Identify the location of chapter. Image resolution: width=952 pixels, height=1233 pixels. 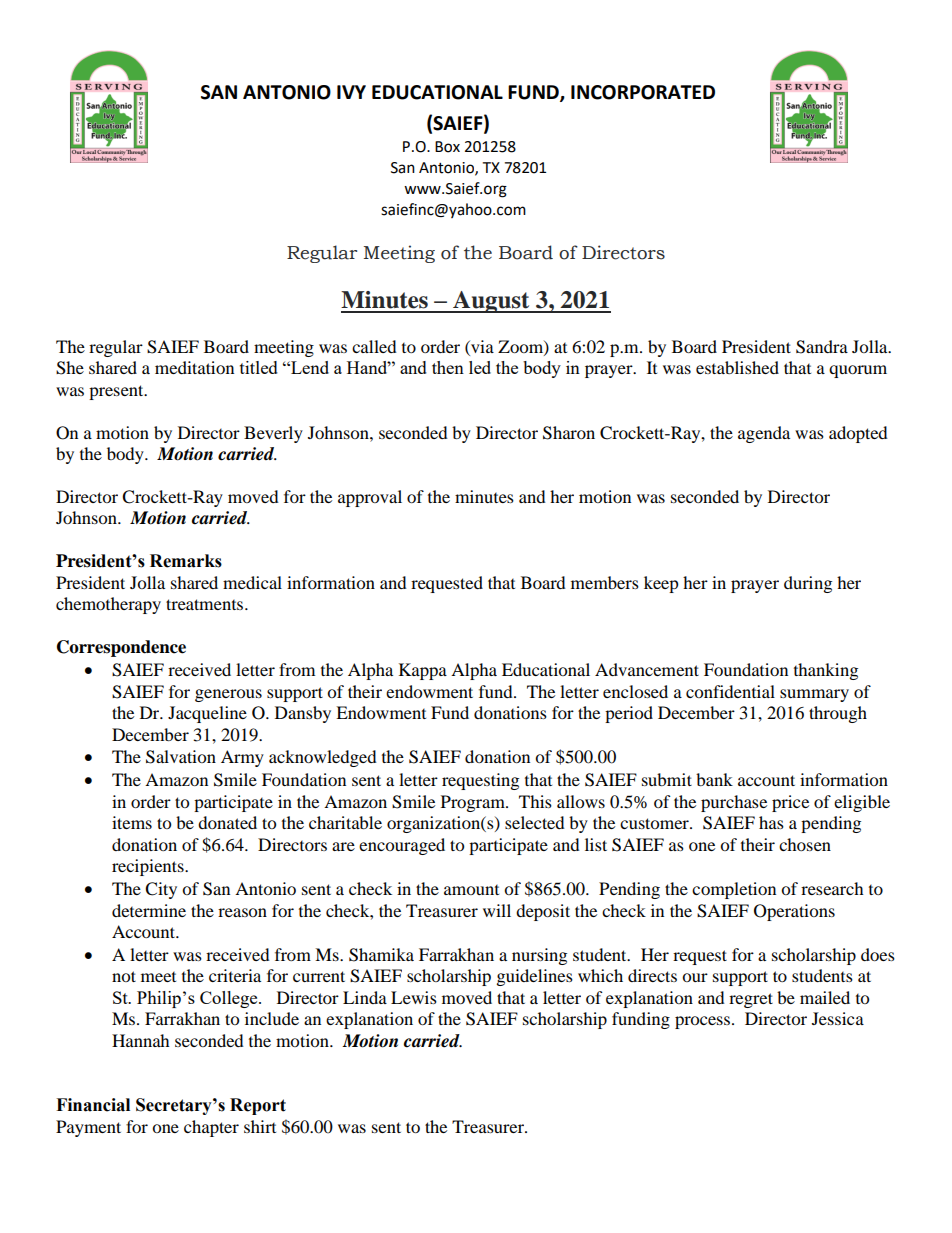
(211, 1128).
